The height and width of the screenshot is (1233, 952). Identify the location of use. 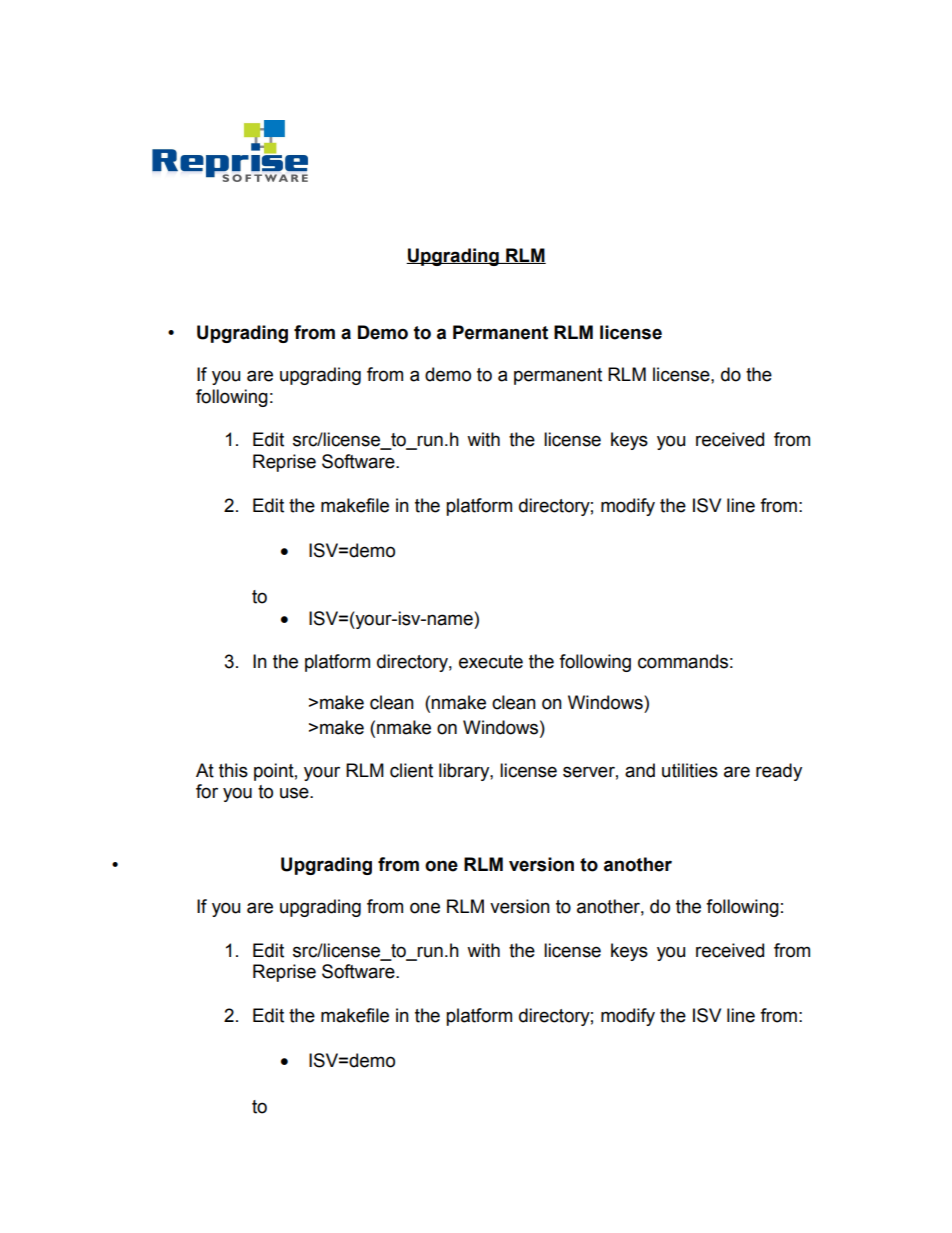
(295, 793).
